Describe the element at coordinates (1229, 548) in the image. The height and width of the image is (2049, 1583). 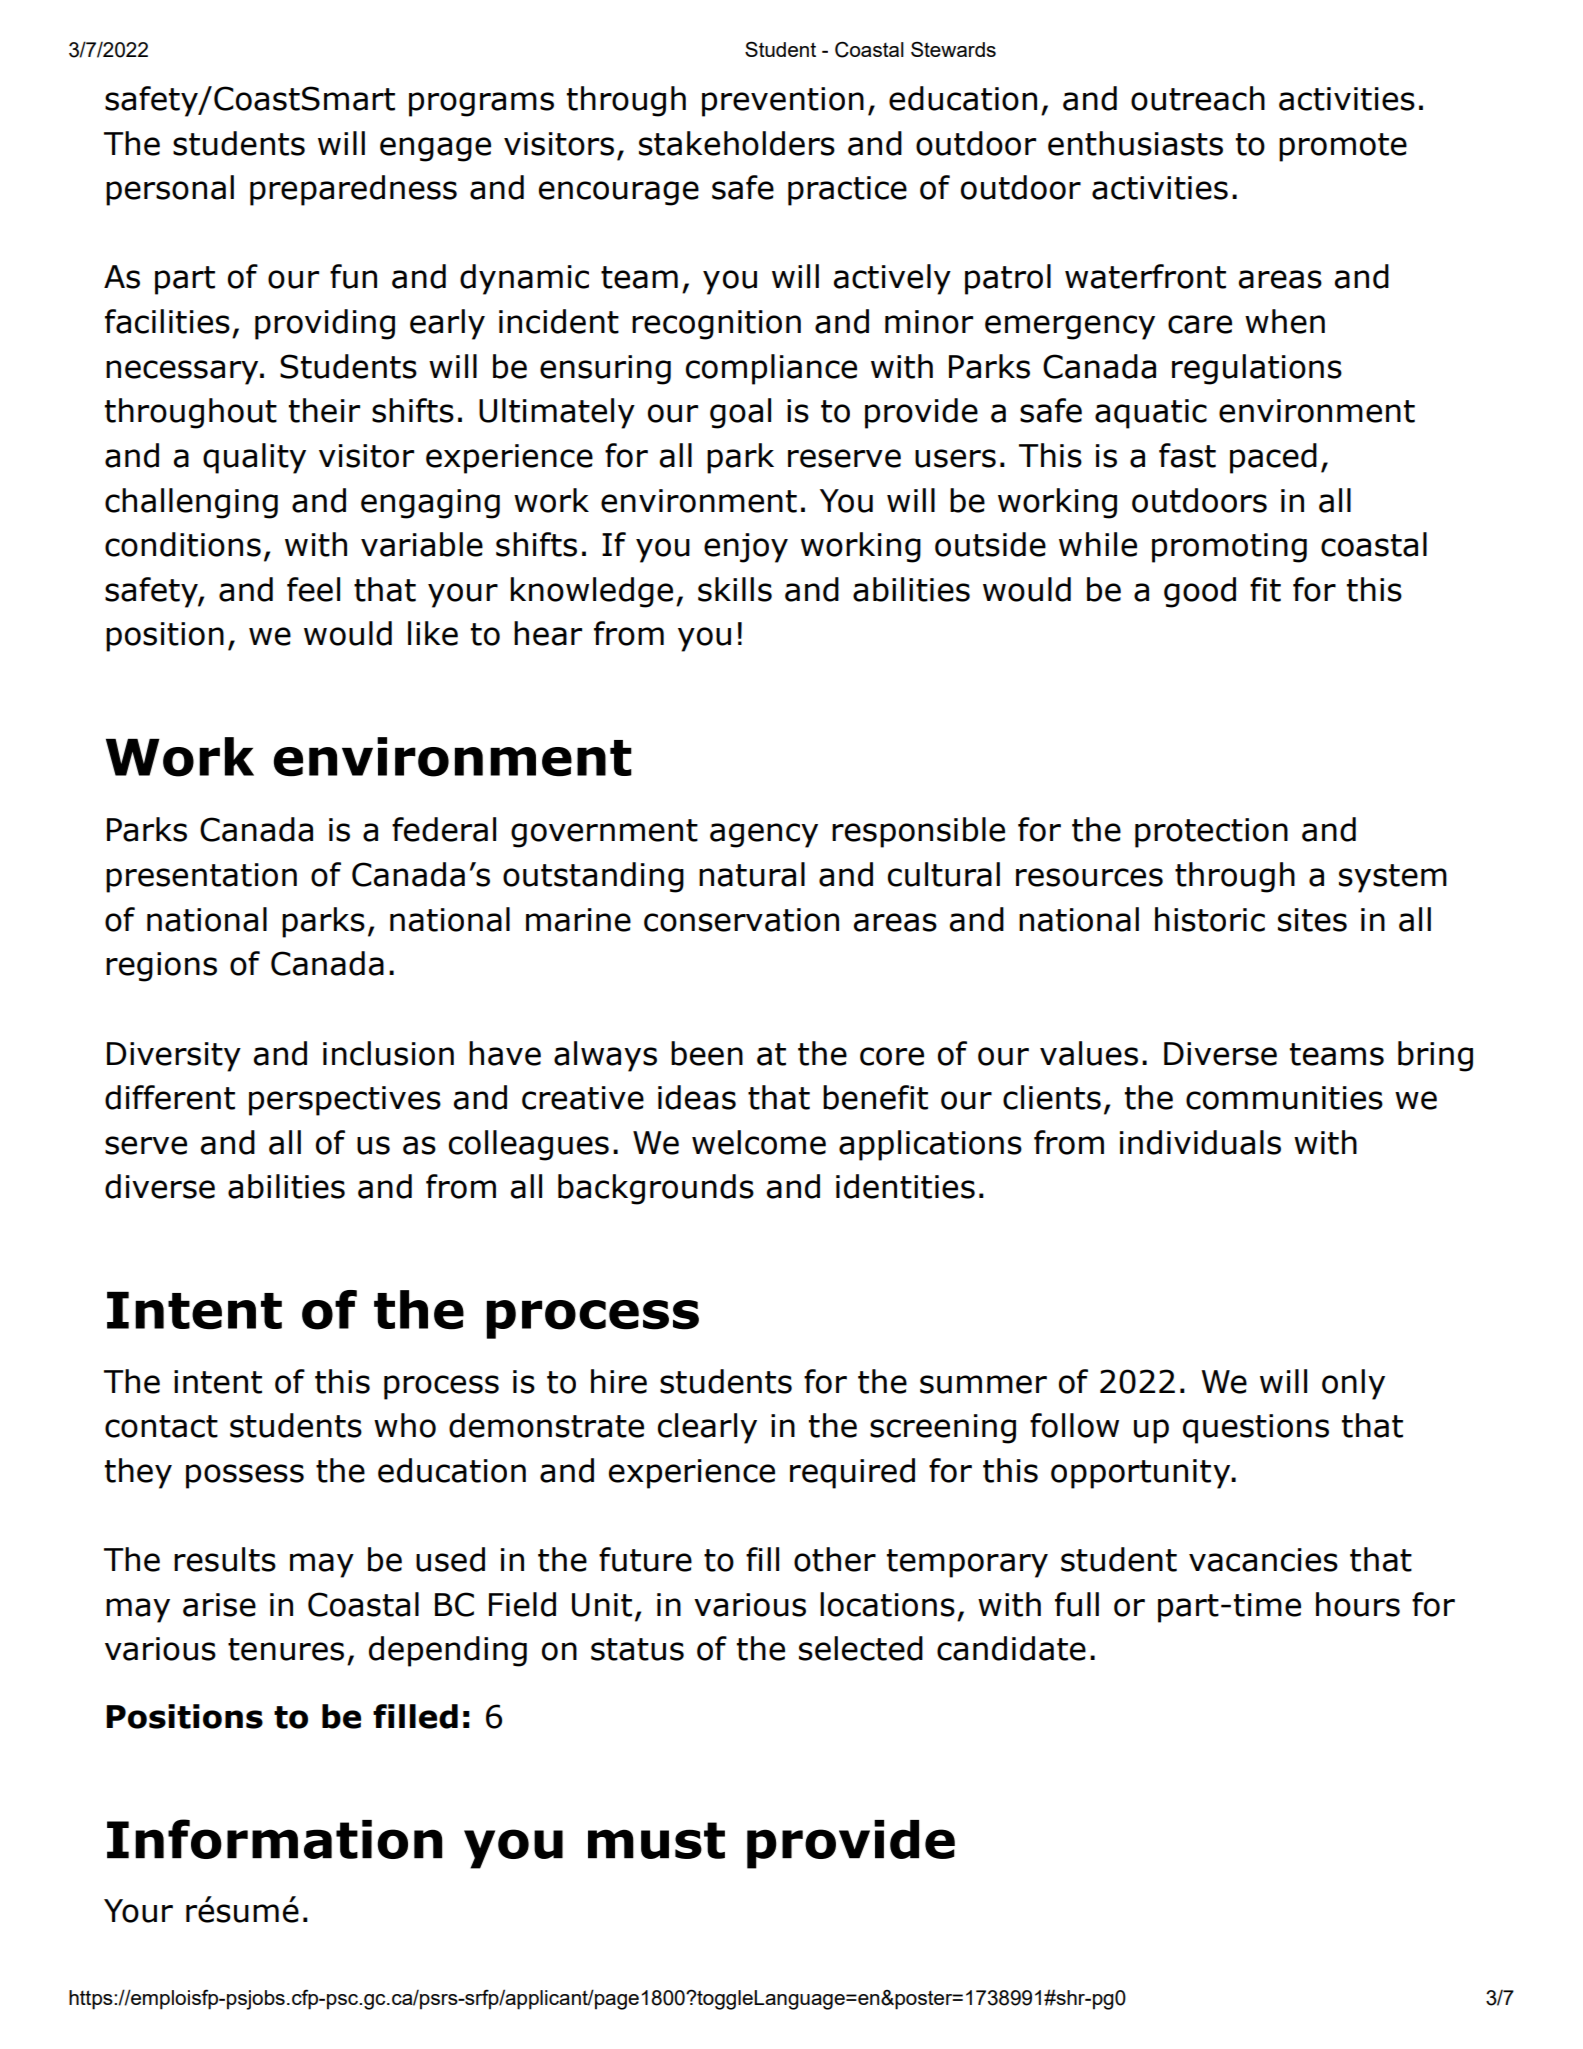
I see `promoting` at that location.
